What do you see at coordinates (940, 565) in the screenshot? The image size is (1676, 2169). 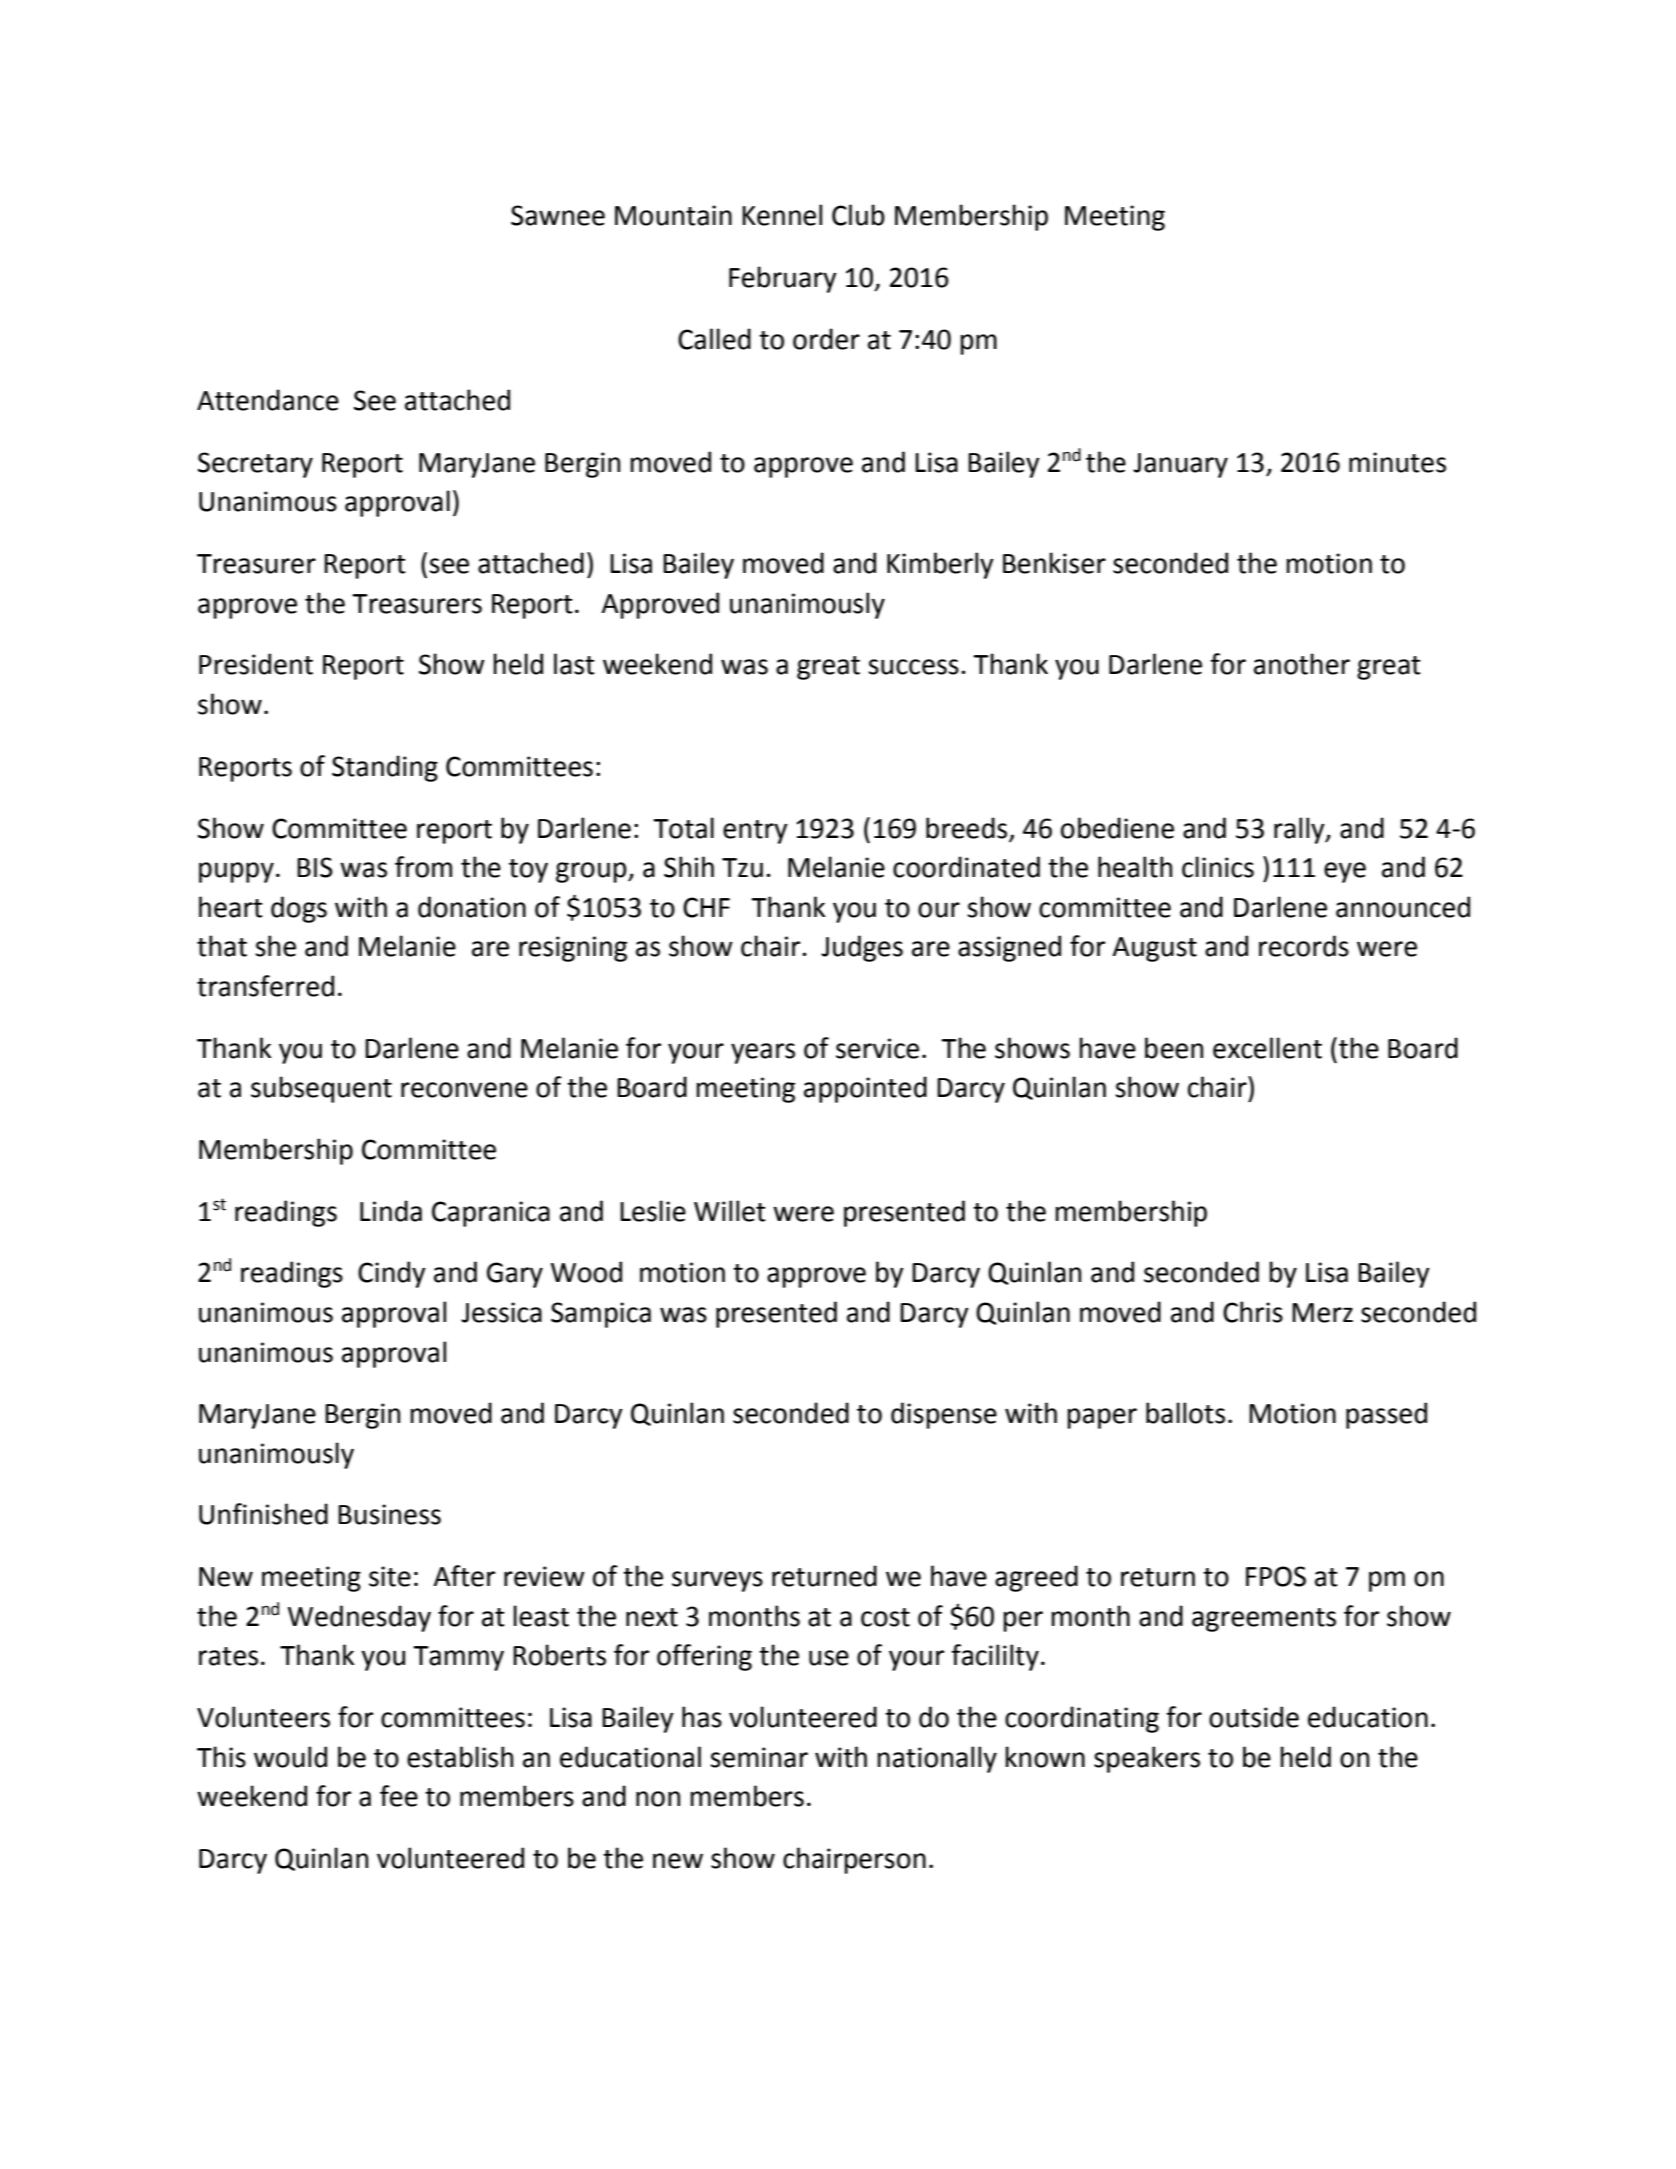 I see `Kimberly` at bounding box center [940, 565].
